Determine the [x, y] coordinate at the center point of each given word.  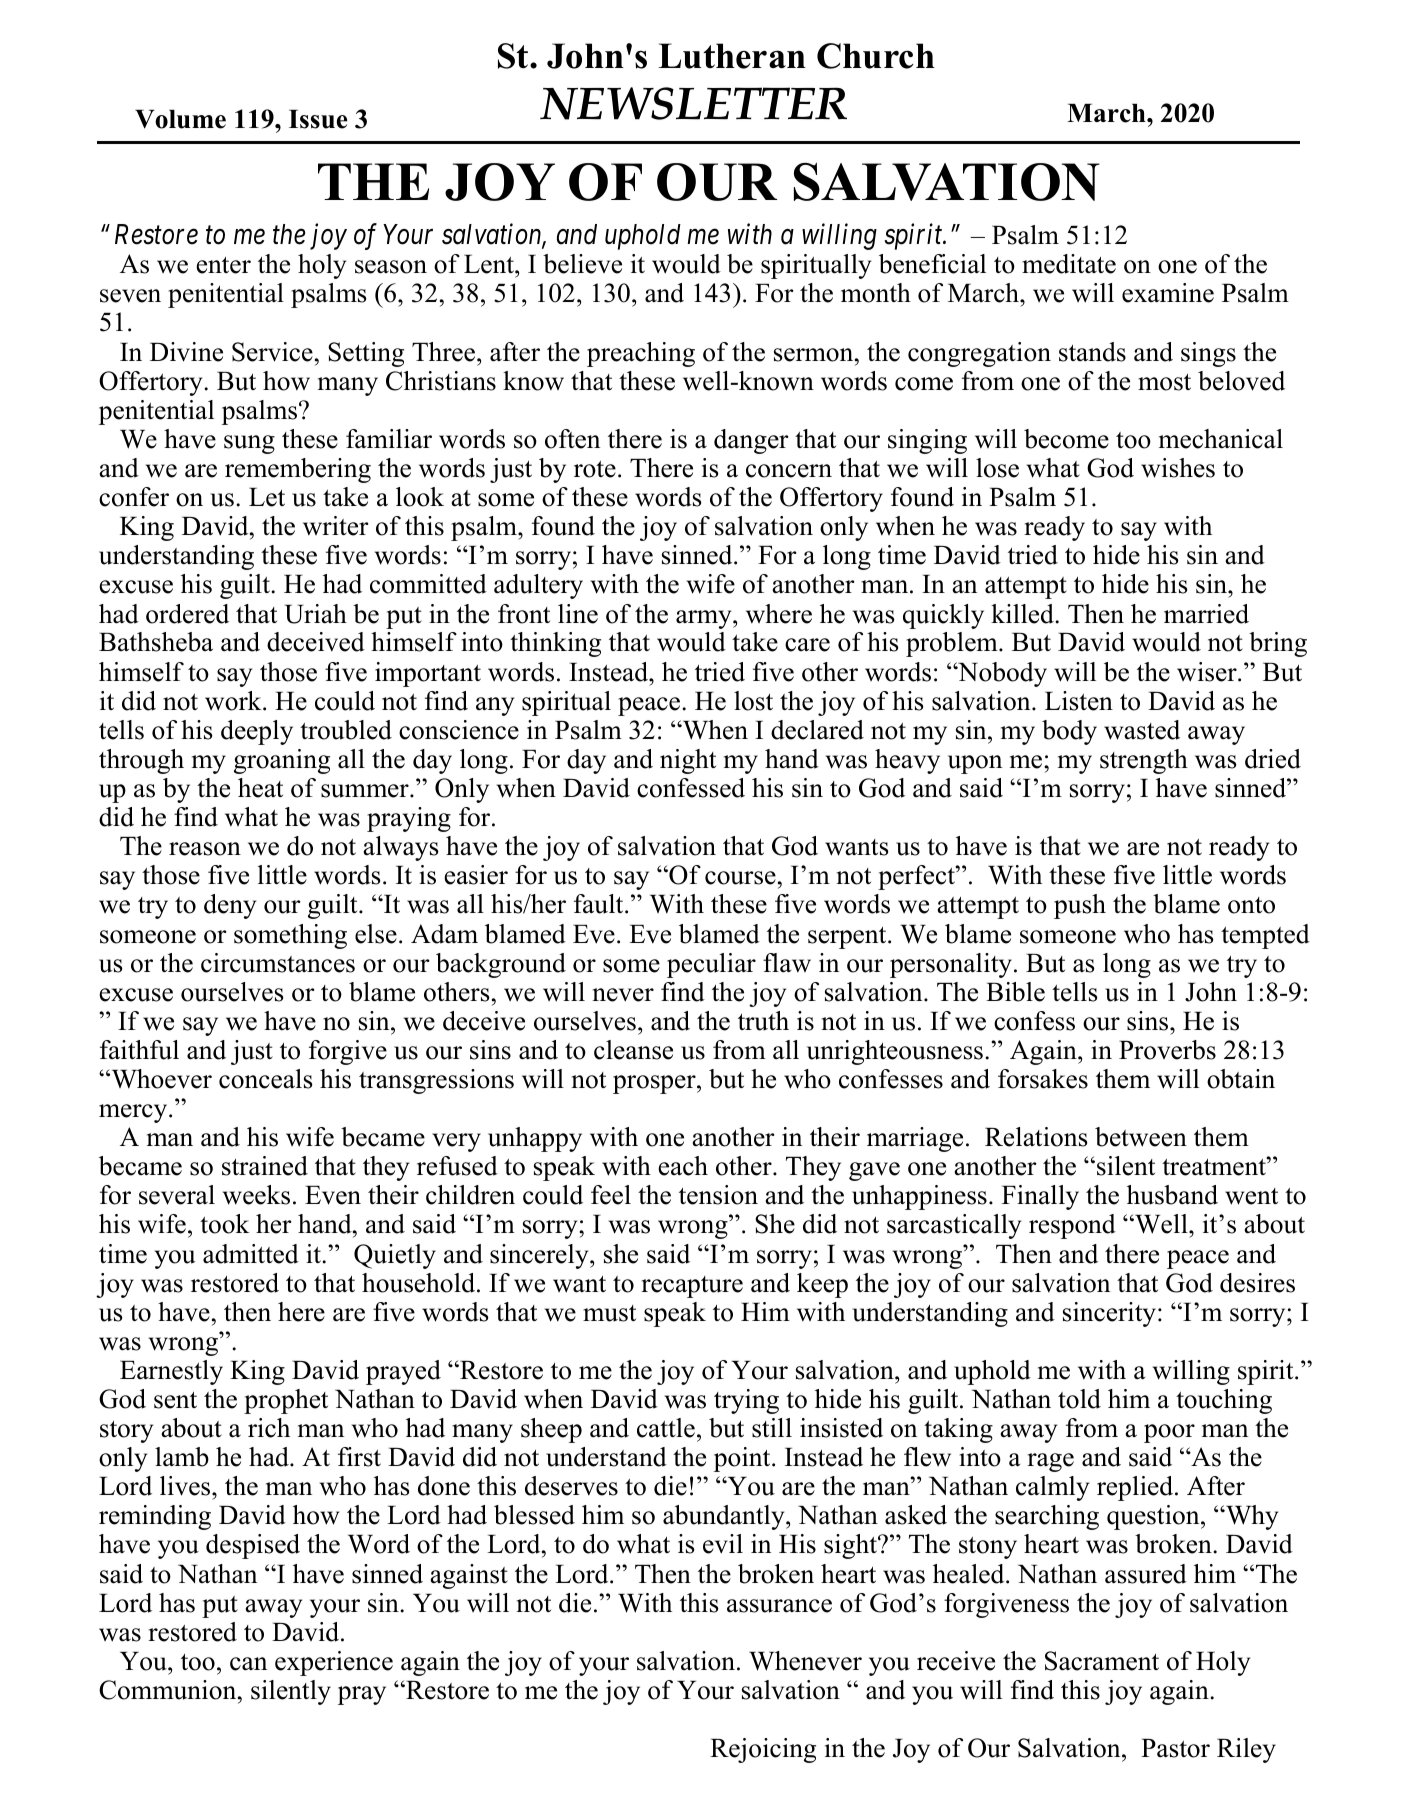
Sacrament [1102, 1661]
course [740, 878]
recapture [692, 1287]
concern [789, 471]
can [248, 1664]
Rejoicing [763, 1750]
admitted [251, 1254]
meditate [1069, 264]
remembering [298, 470]
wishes [1178, 468]
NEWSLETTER [693, 103]
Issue [318, 119]
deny [230, 906]
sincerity [1109, 1314]
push [1080, 906]
